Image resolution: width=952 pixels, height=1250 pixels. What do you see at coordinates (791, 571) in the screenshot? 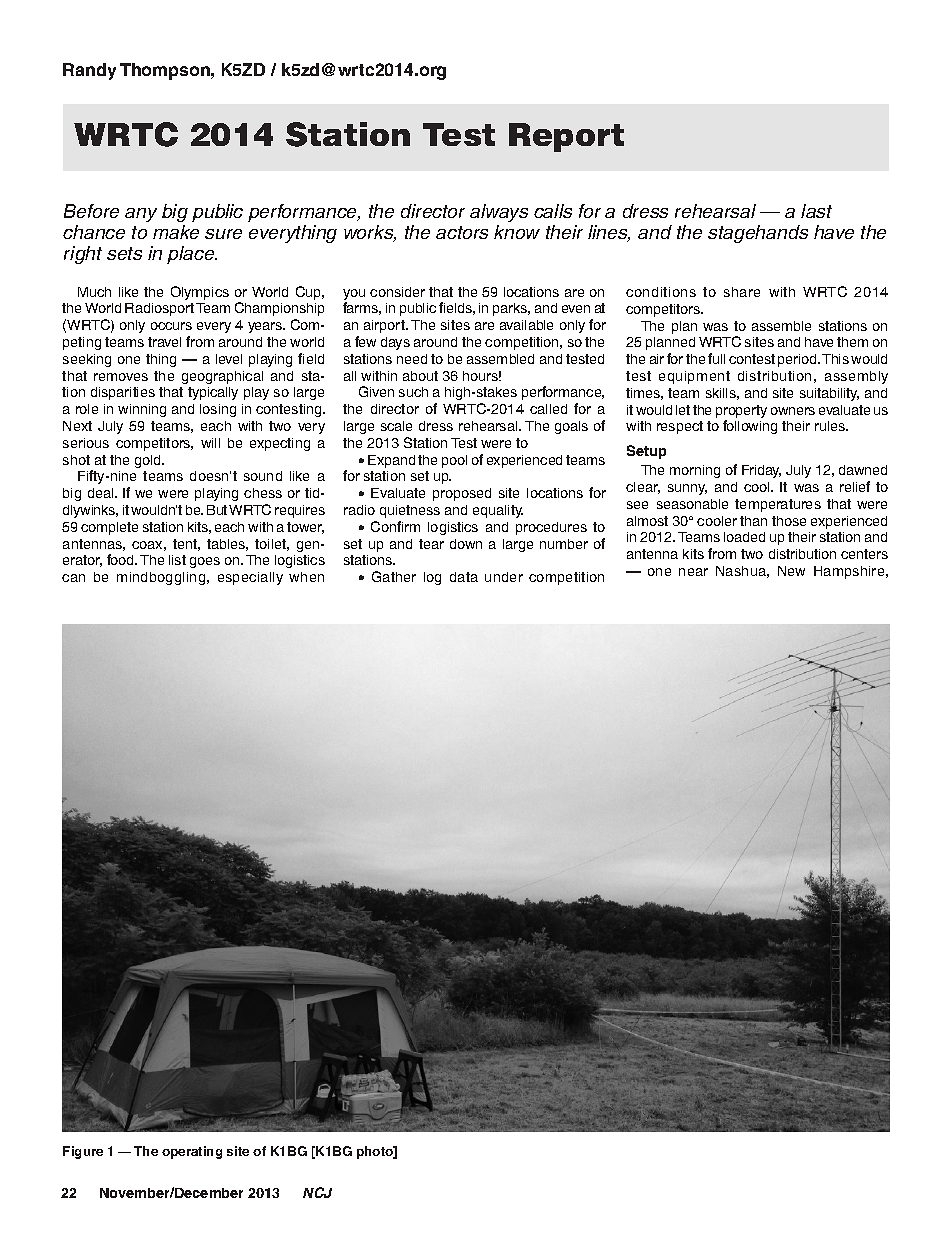
I see `New` at bounding box center [791, 571].
